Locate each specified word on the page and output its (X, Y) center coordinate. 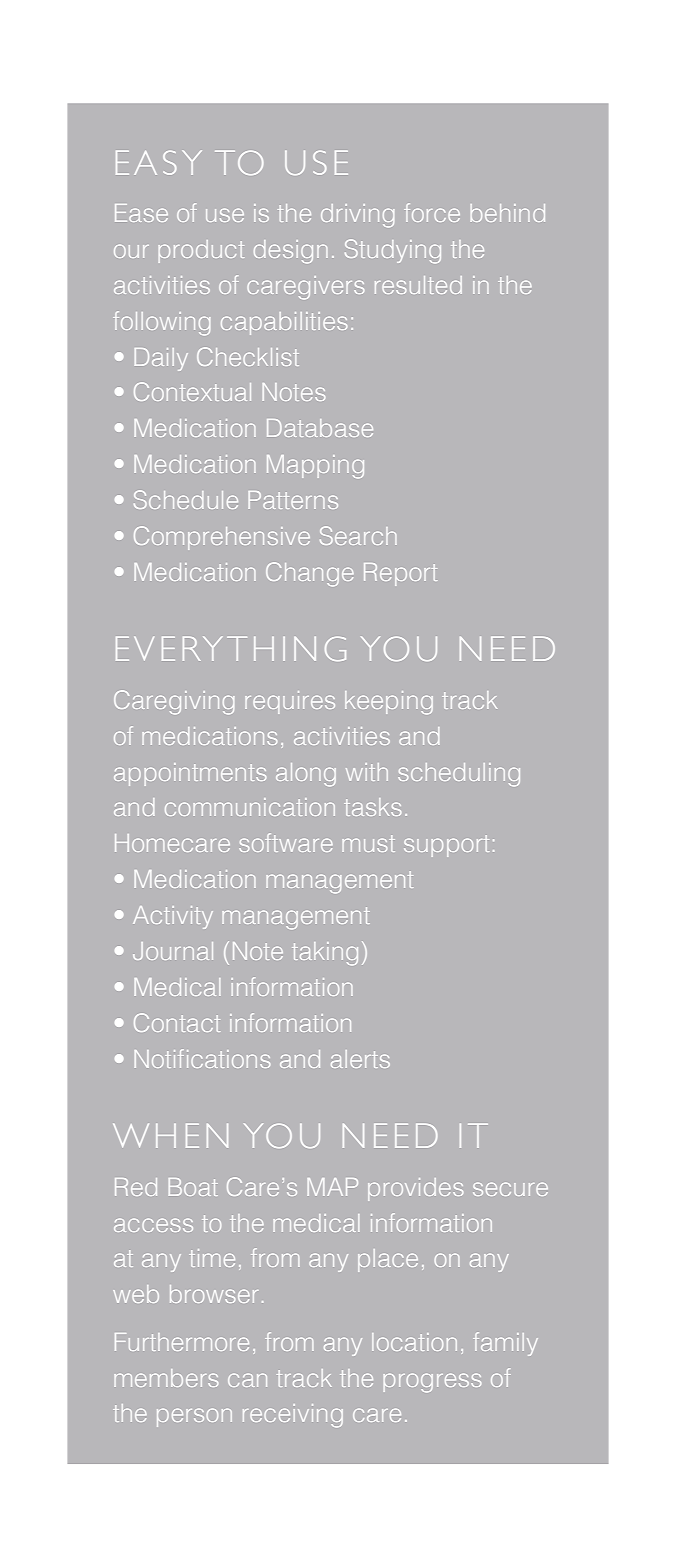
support (446, 846)
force (432, 212)
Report (400, 574)
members (166, 1378)
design (290, 251)
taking (325, 953)
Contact (177, 1022)
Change (310, 574)
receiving (293, 1415)
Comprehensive (222, 538)
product (201, 251)
